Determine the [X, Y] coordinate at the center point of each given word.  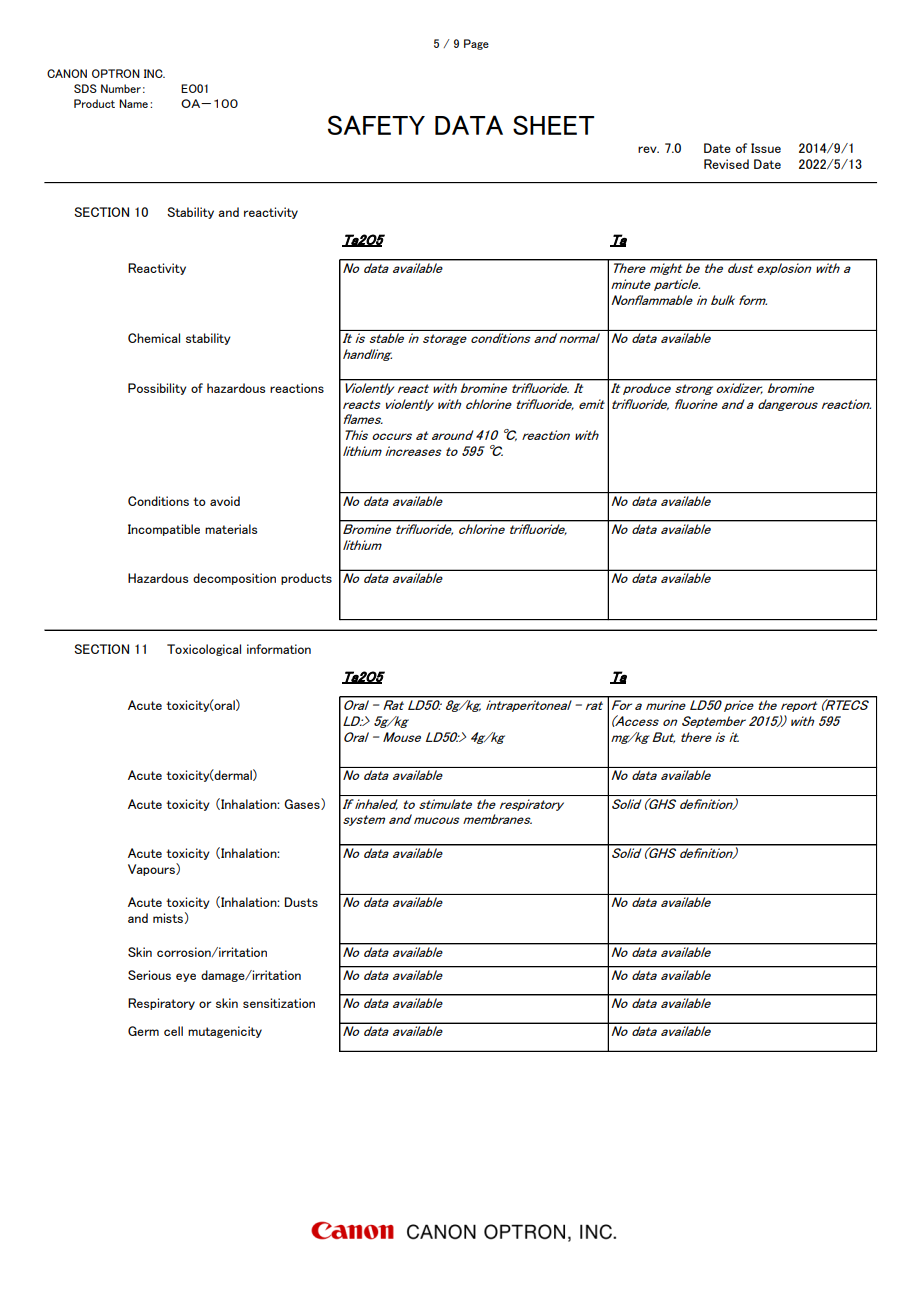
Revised [726, 164]
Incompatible [164, 530]
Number [121, 88]
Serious [149, 975]
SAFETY [376, 125]
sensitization [279, 1003]
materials [231, 529]
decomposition [234, 579]
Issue [766, 148]
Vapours [152, 869]
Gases [303, 804]
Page [476, 44]
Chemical [154, 338]
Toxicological [204, 650]
